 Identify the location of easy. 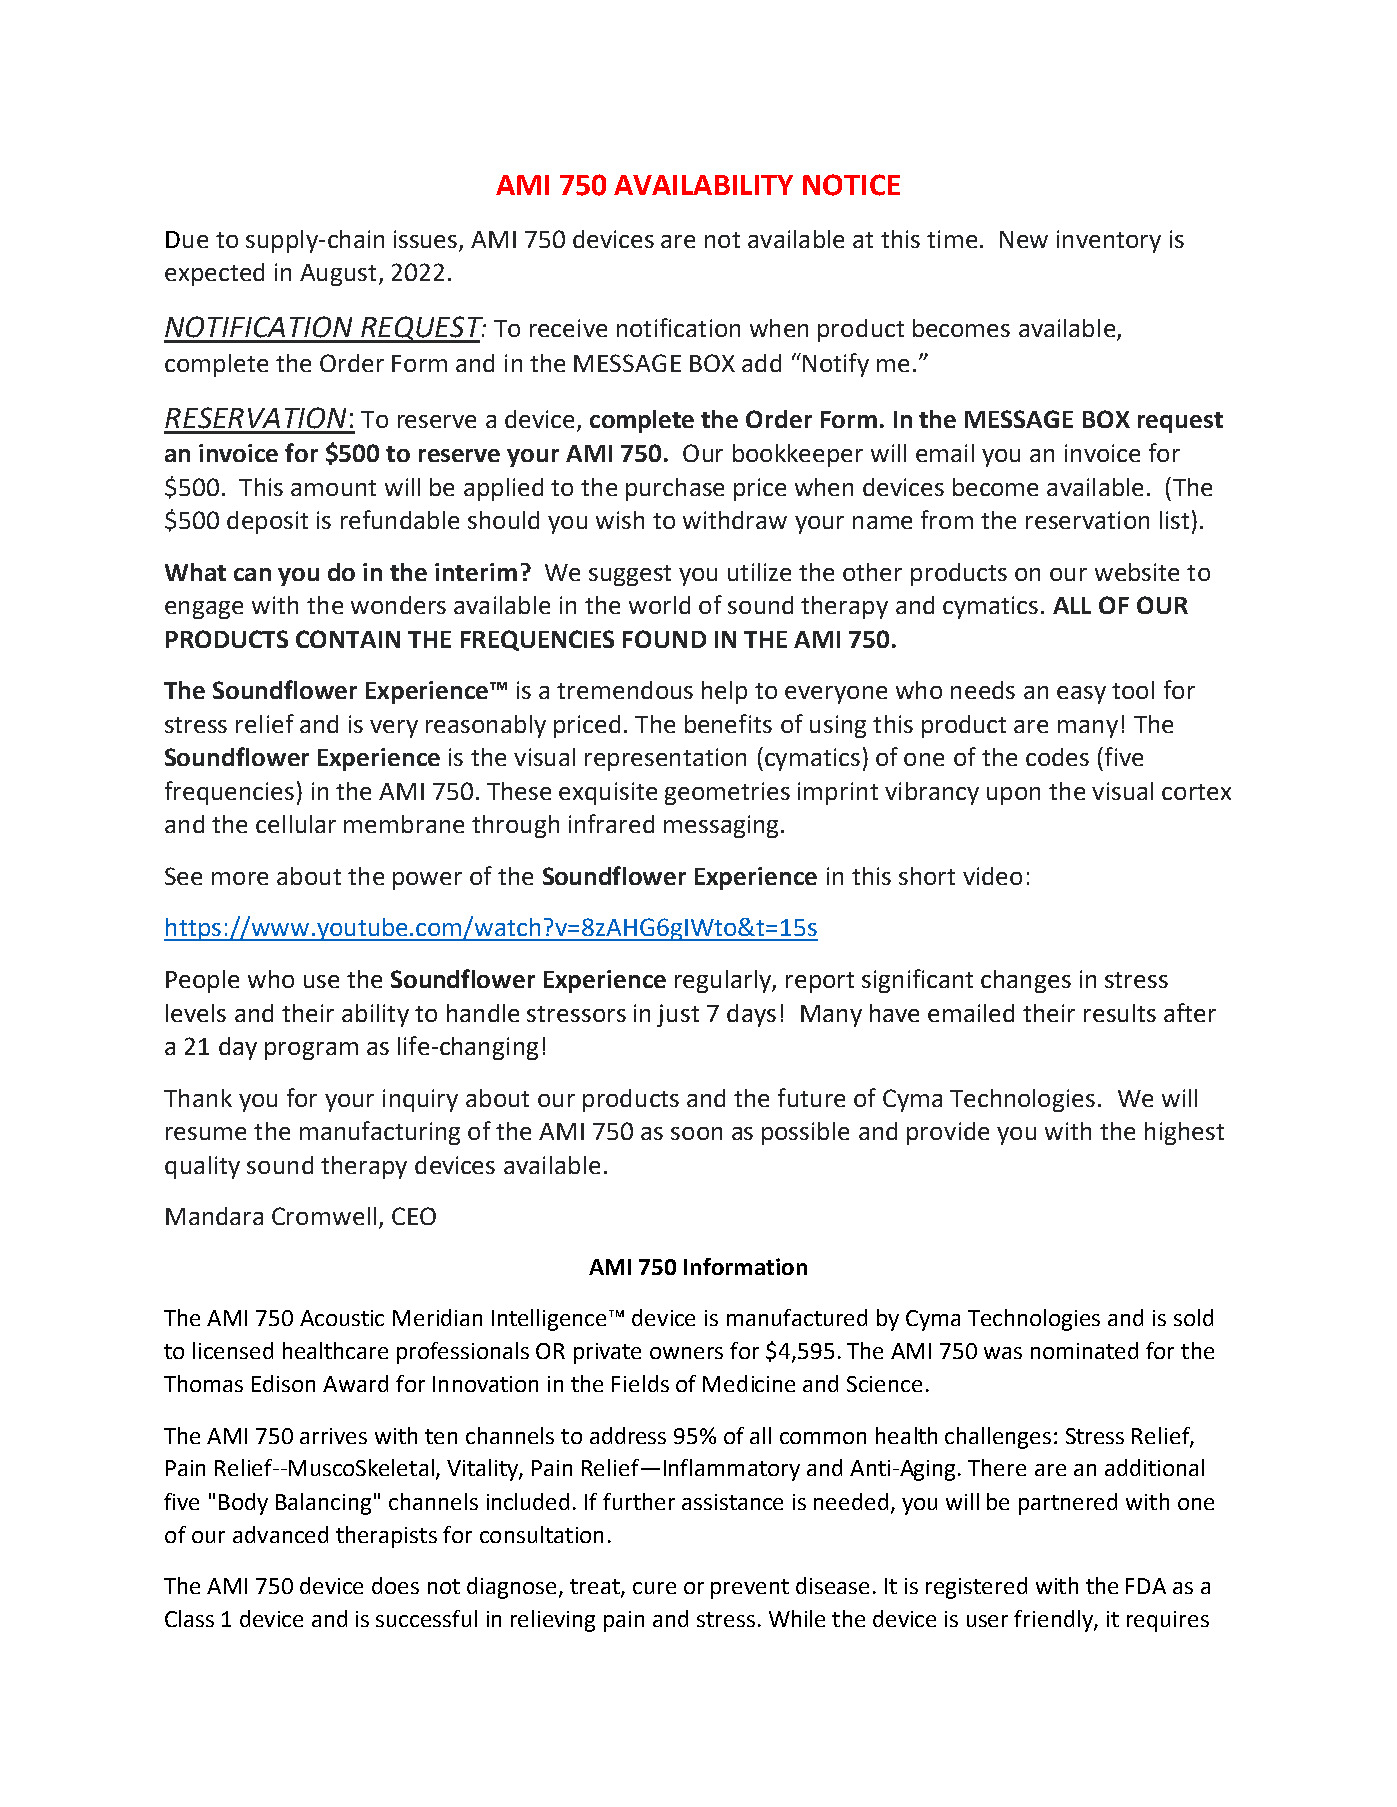
(1081, 695).
